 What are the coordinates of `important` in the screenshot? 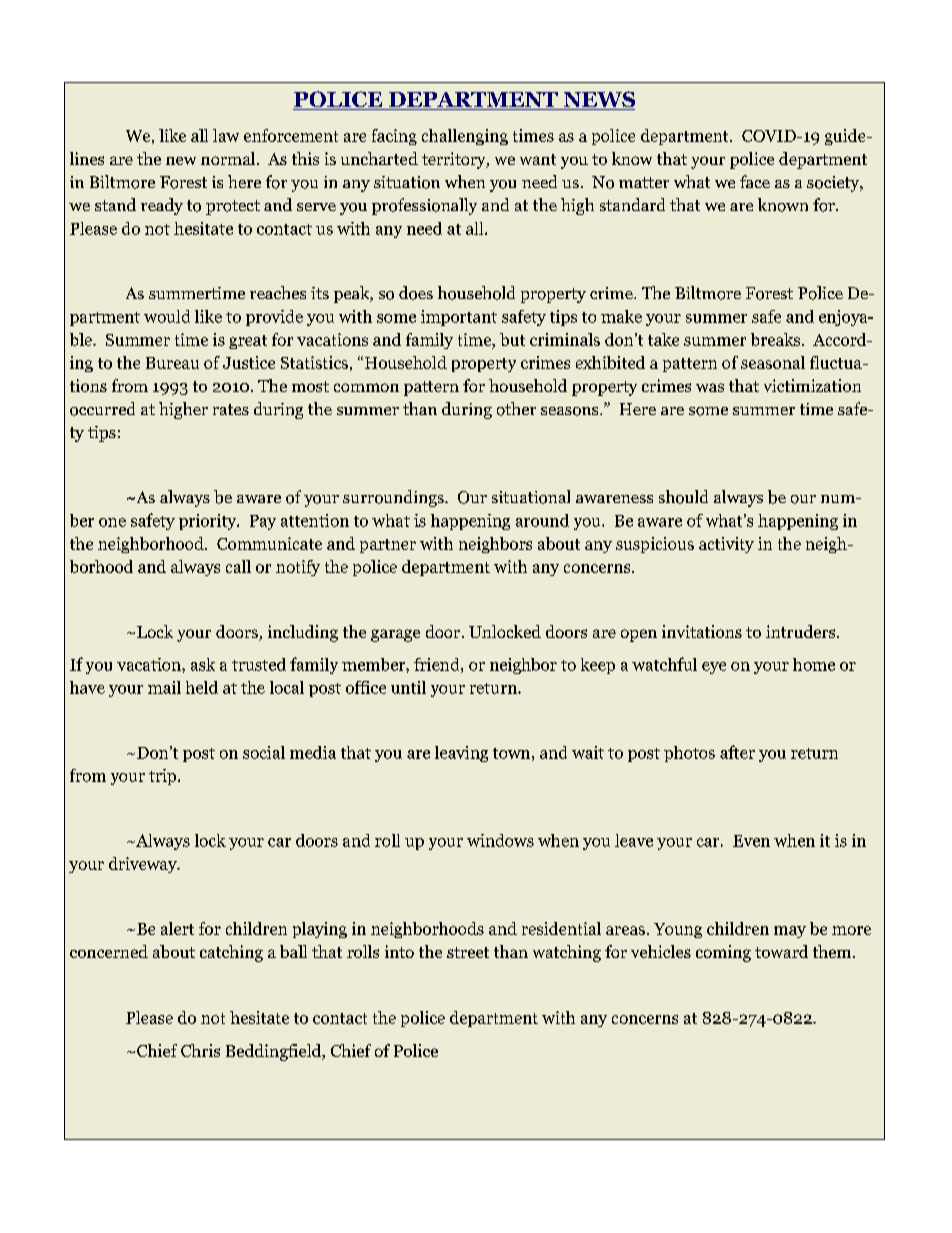 It's located at (459, 318).
